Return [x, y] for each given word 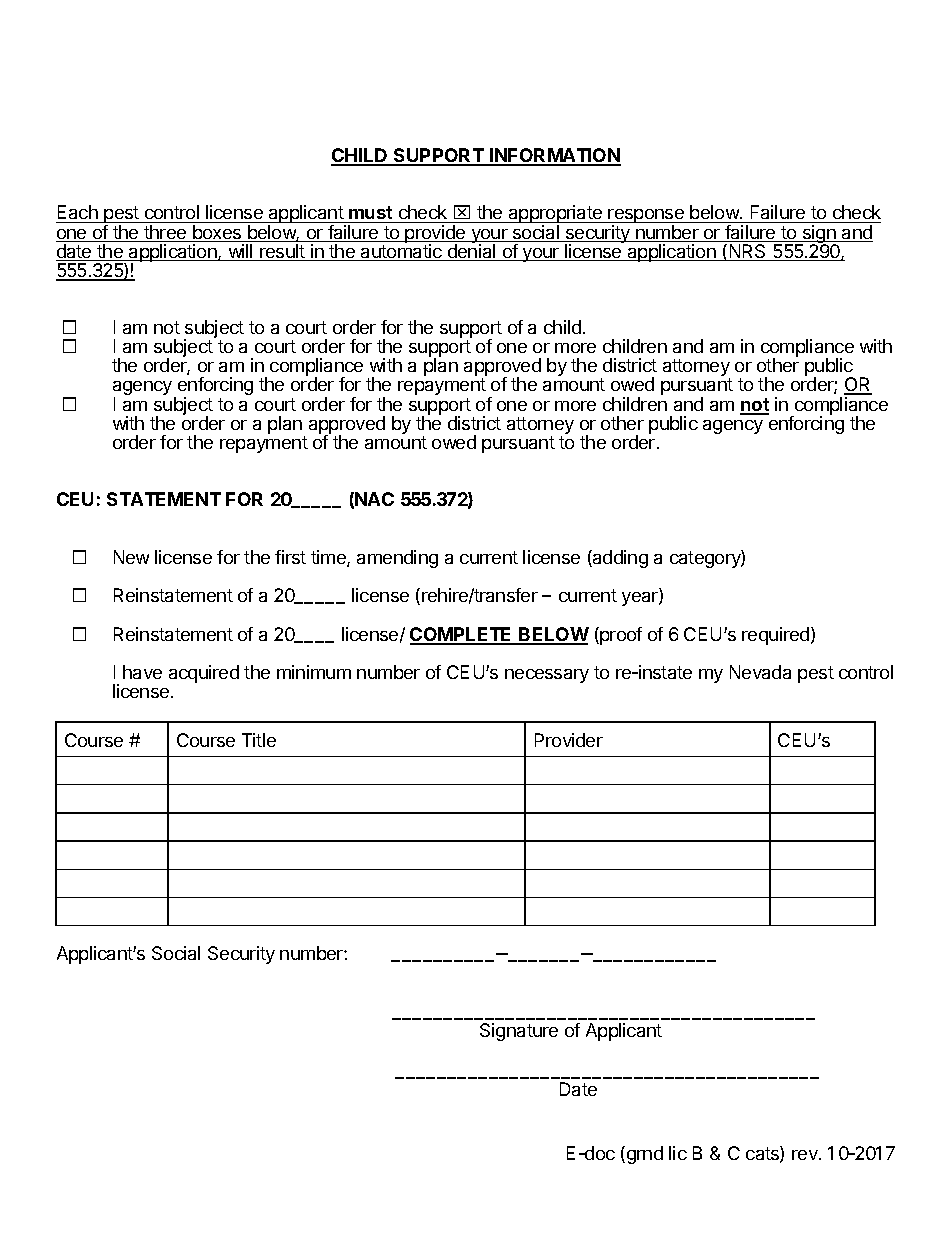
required [777, 636]
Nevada [760, 672]
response [646, 217]
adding [619, 559]
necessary [547, 676]
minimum [314, 672]
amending [397, 559]
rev [806, 1155]
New [131, 557]
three [165, 233]
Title [259, 740]
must [371, 214]
